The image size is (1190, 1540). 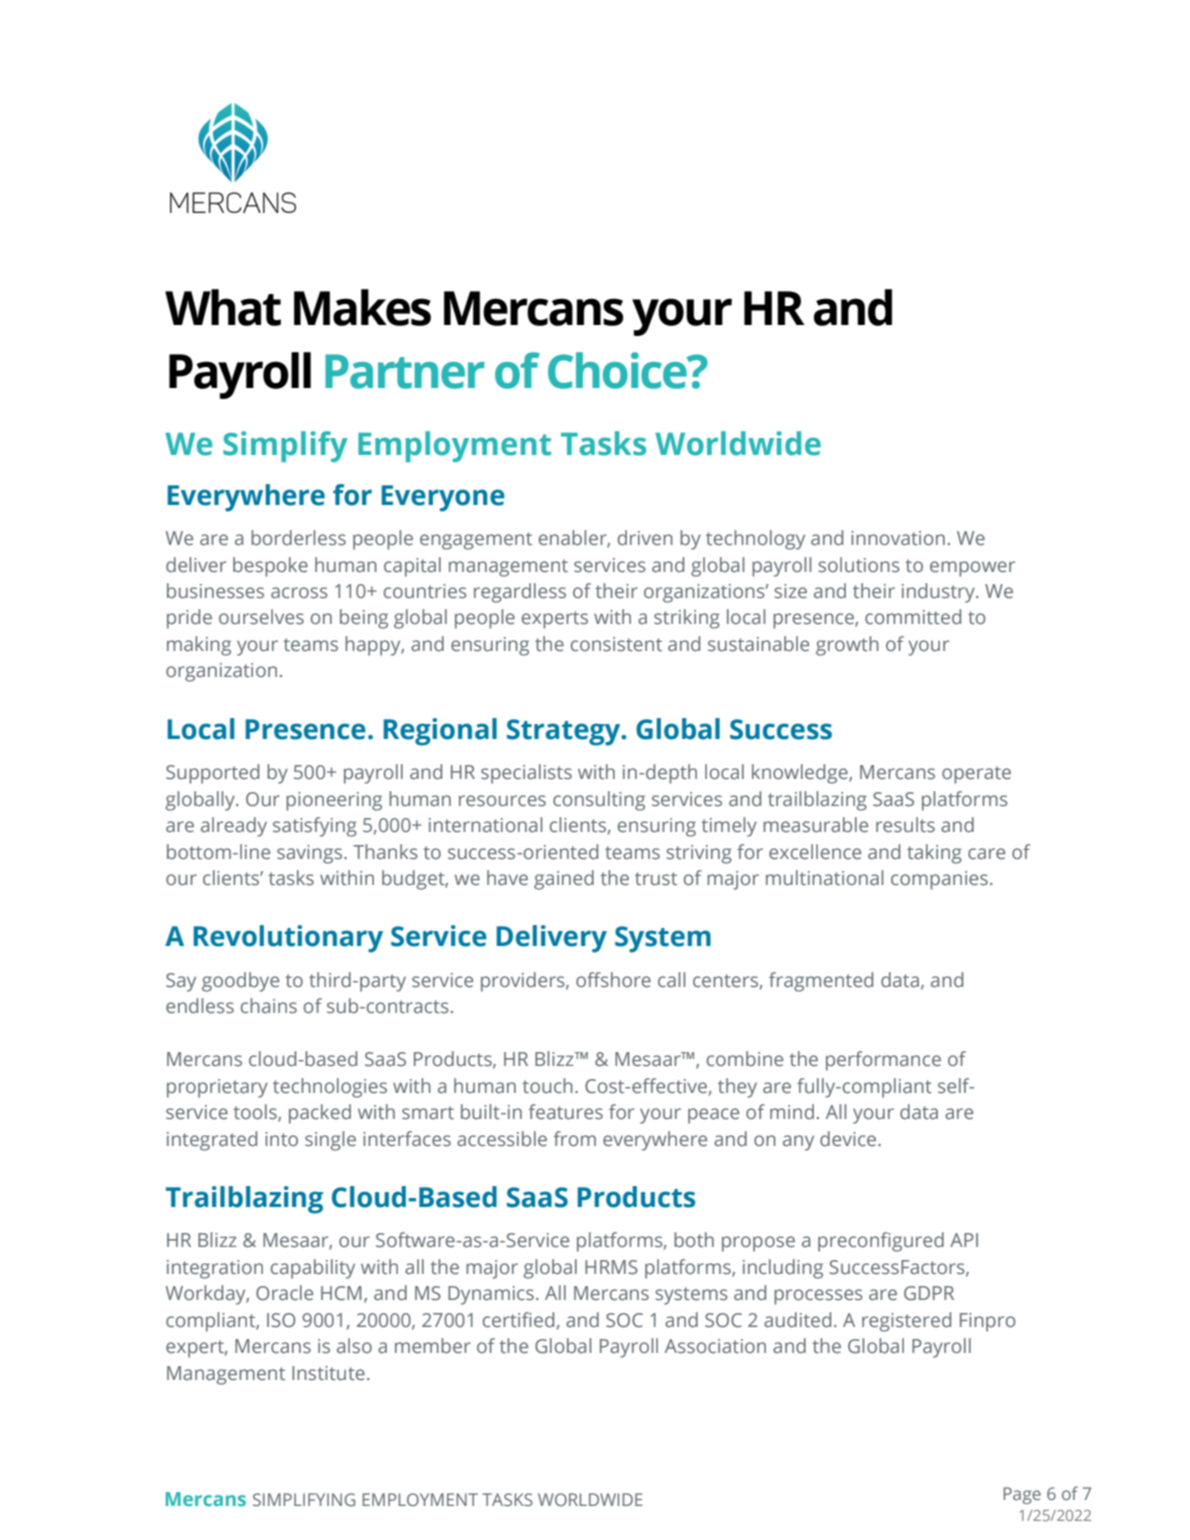 I want to click on ourselves, so click(x=261, y=616).
